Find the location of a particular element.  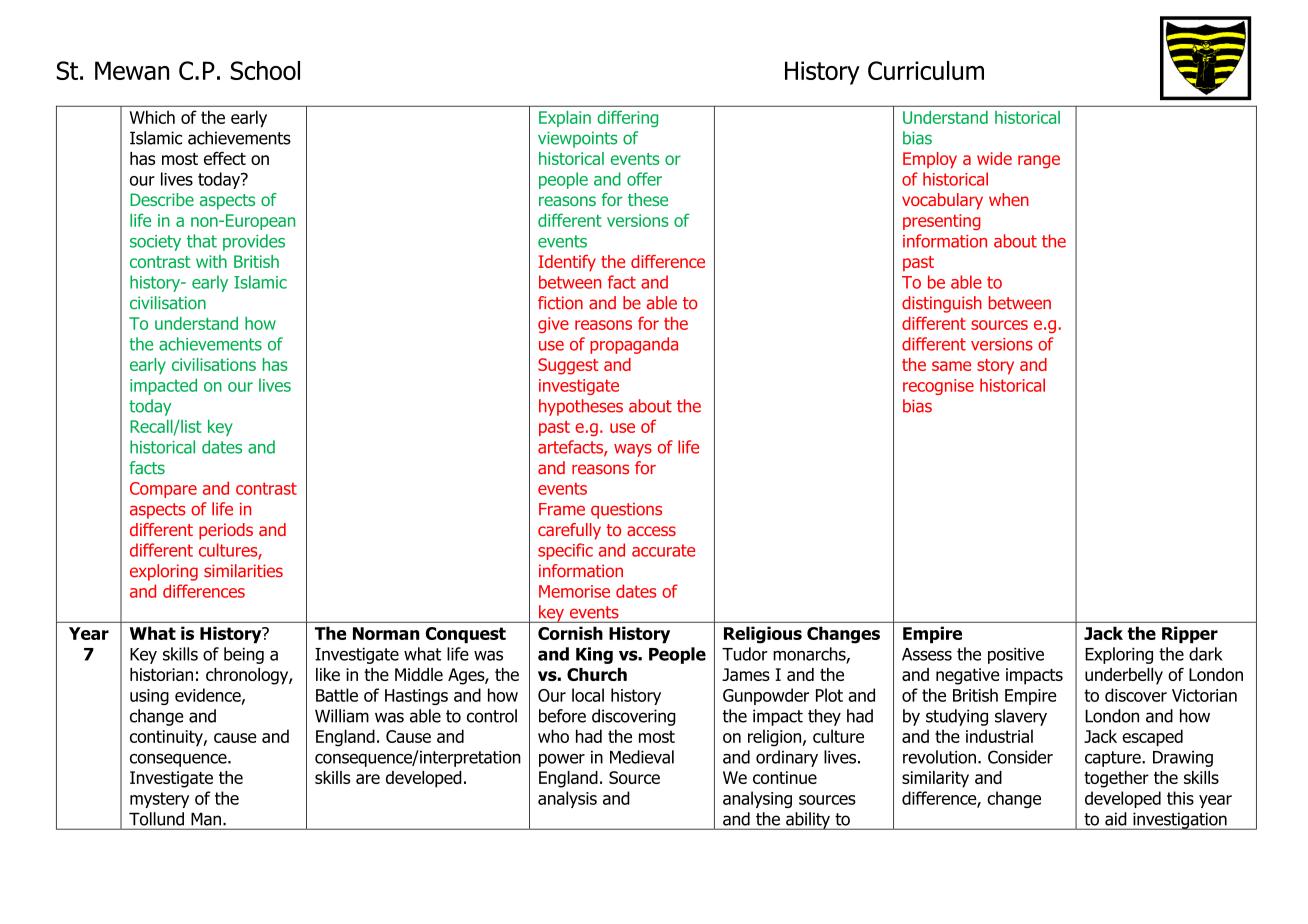

analysing is located at coordinates (757, 799).
